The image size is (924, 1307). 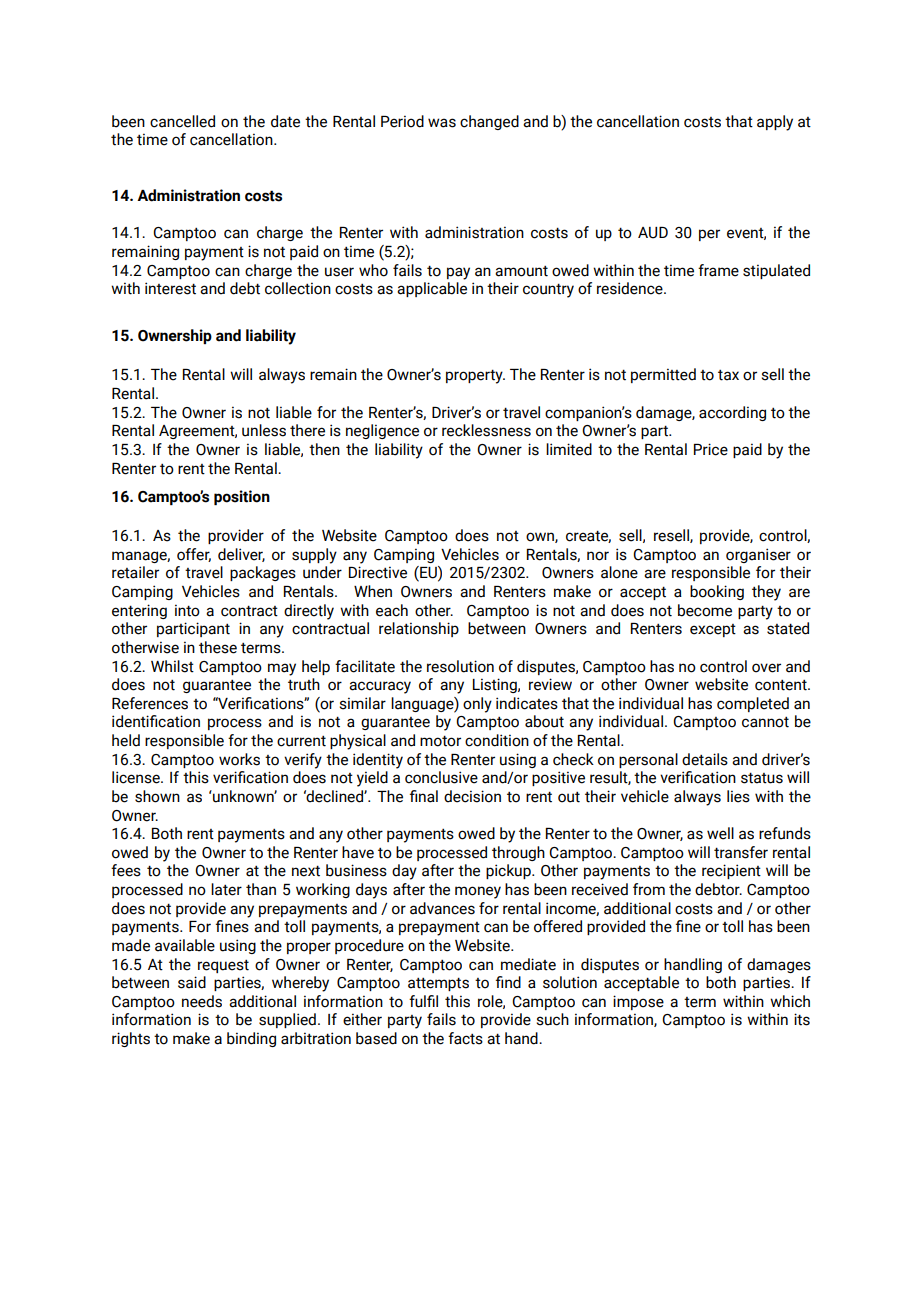 What do you see at coordinates (182, 121) in the image?
I see `cancelled` at bounding box center [182, 121].
